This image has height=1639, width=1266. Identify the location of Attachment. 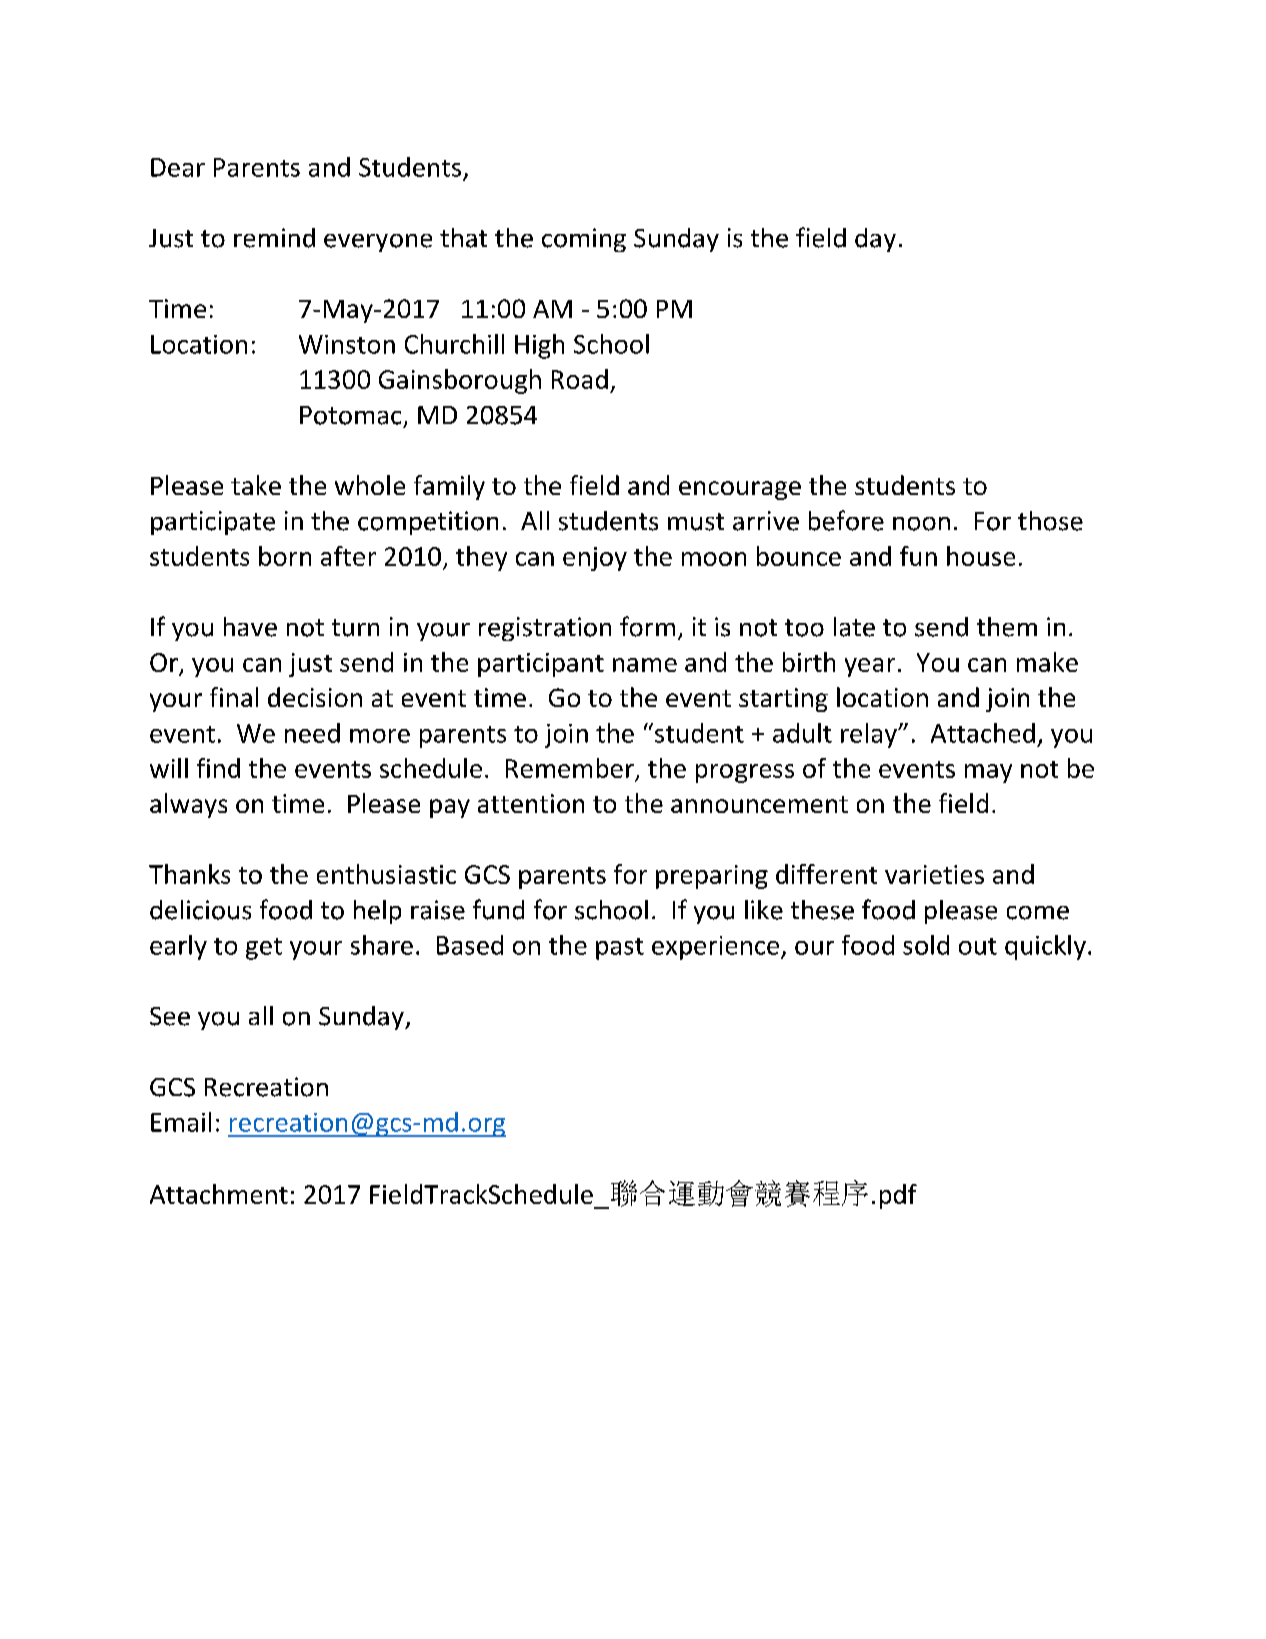
(219, 1194).
